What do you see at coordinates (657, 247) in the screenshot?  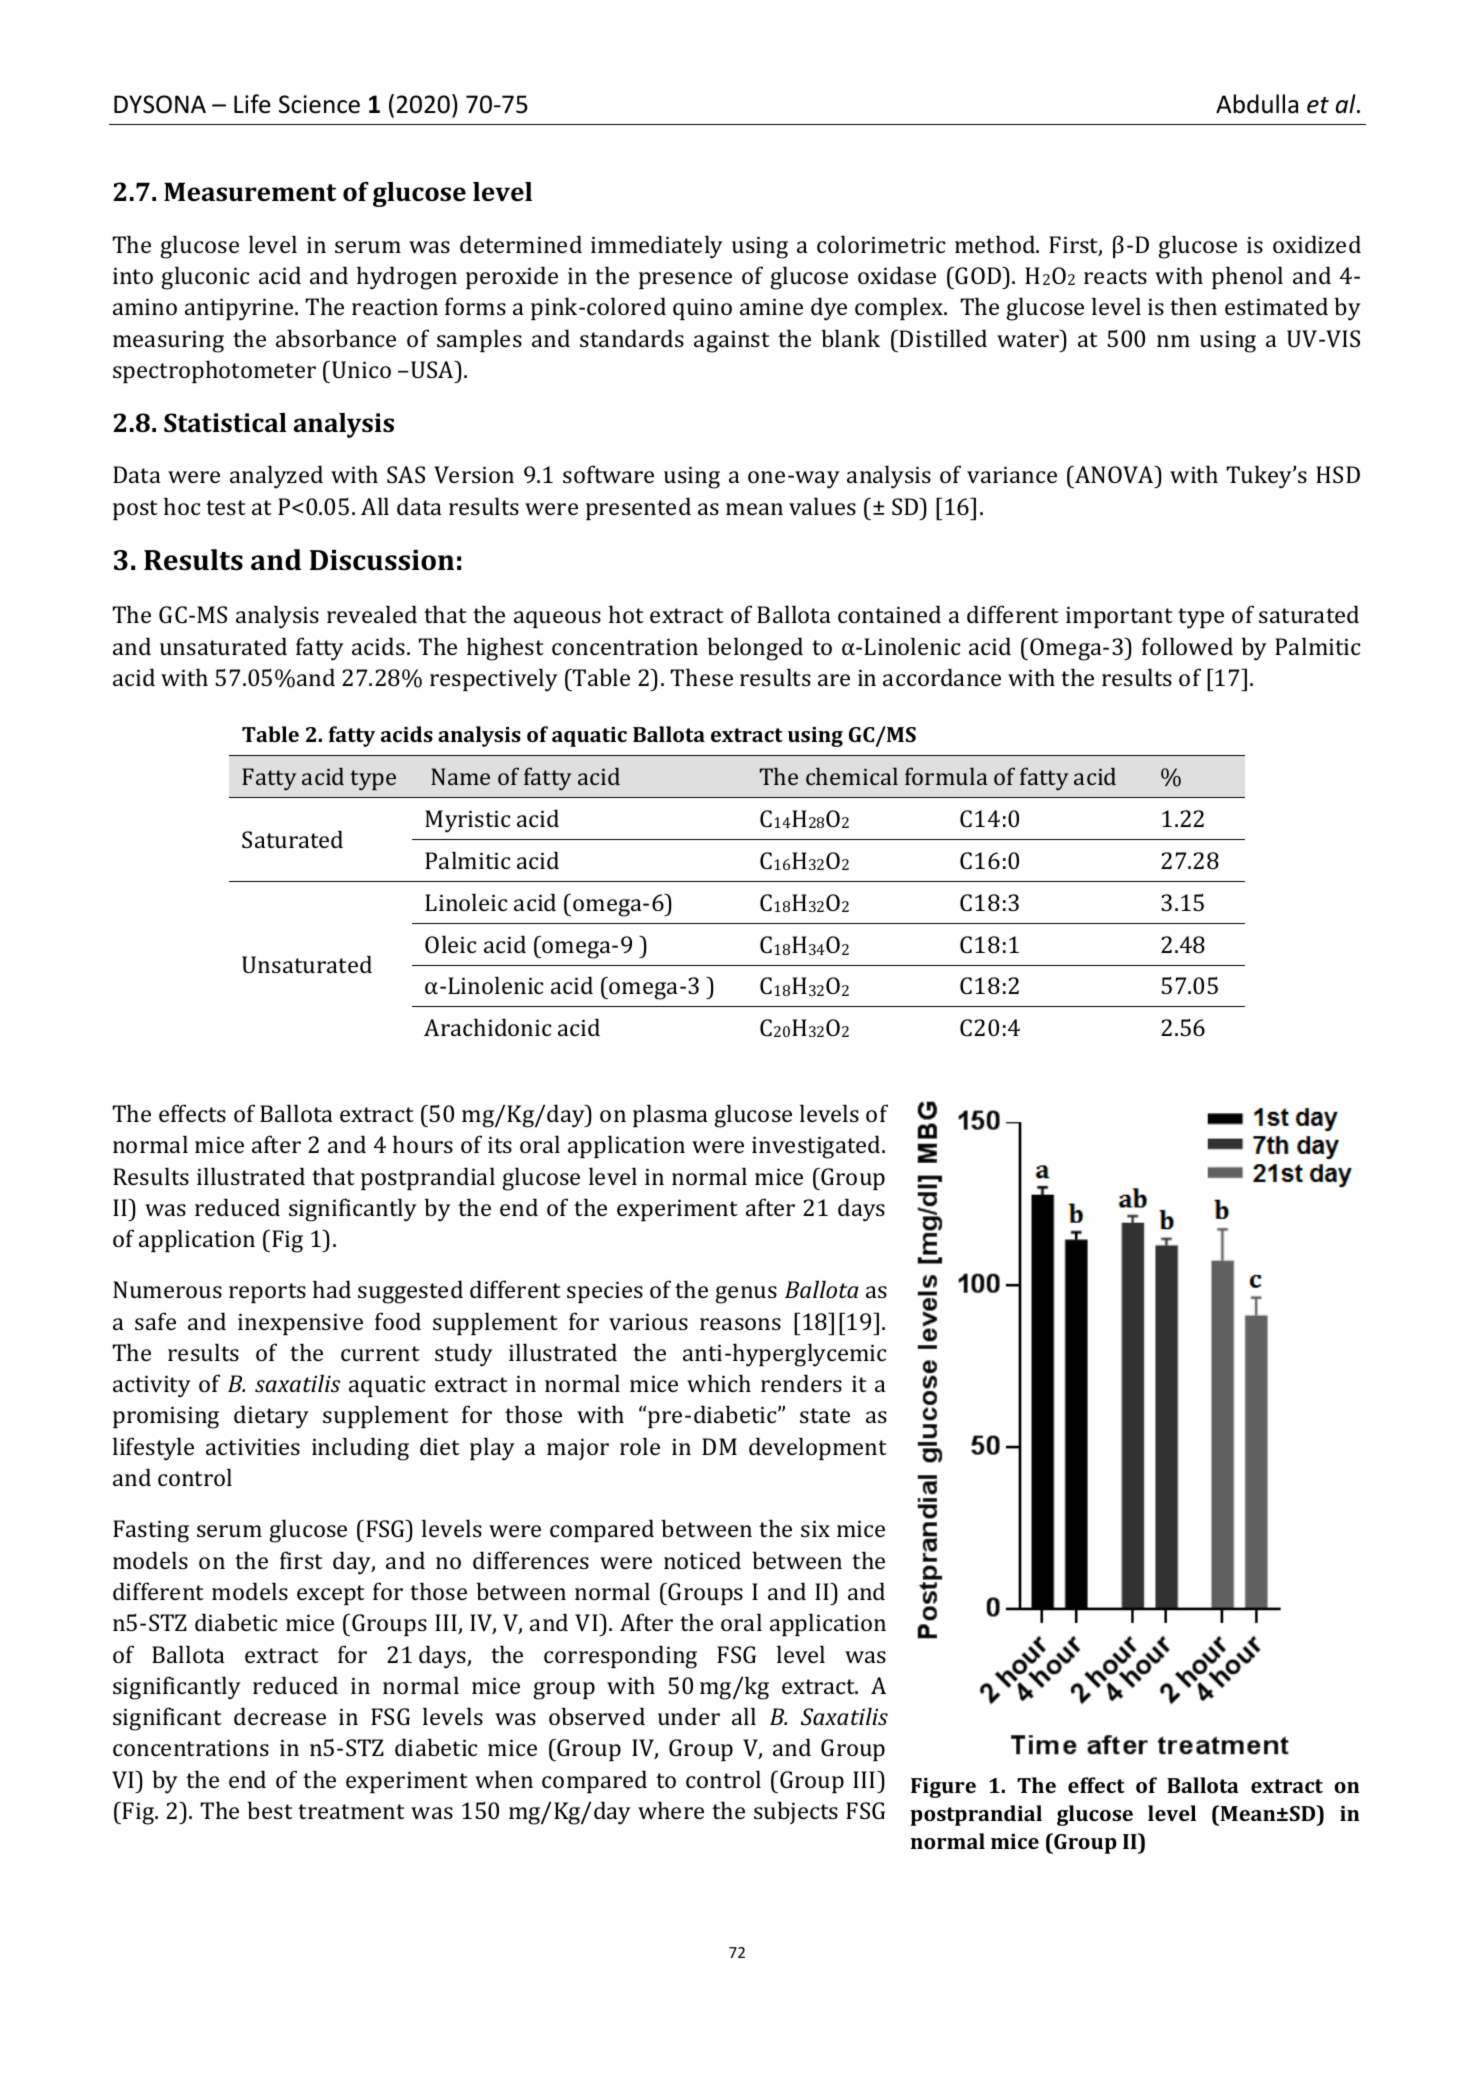 I see `immediately` at bounding box center [657, 247].
